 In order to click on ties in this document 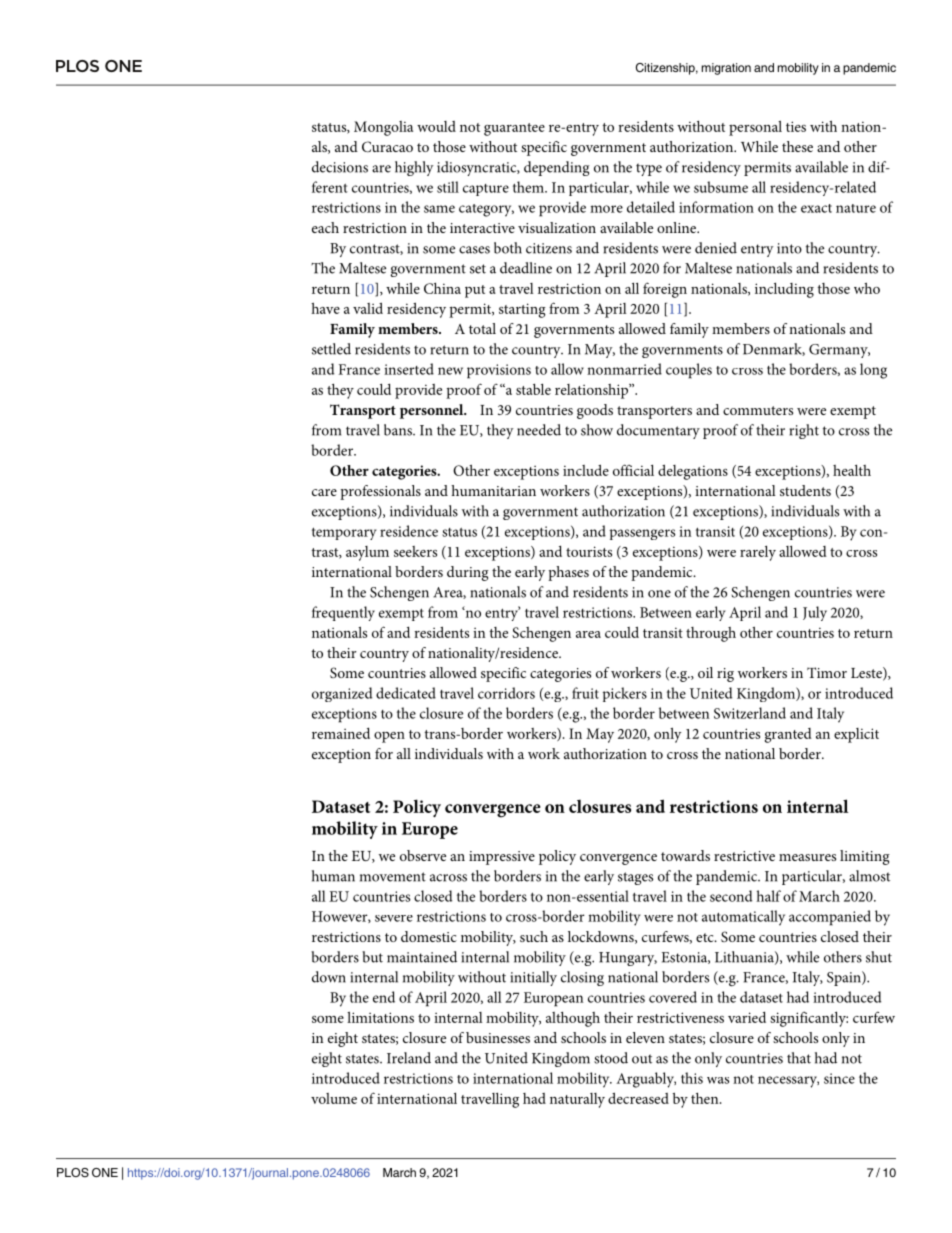, I will do `click(796, 126)`.
